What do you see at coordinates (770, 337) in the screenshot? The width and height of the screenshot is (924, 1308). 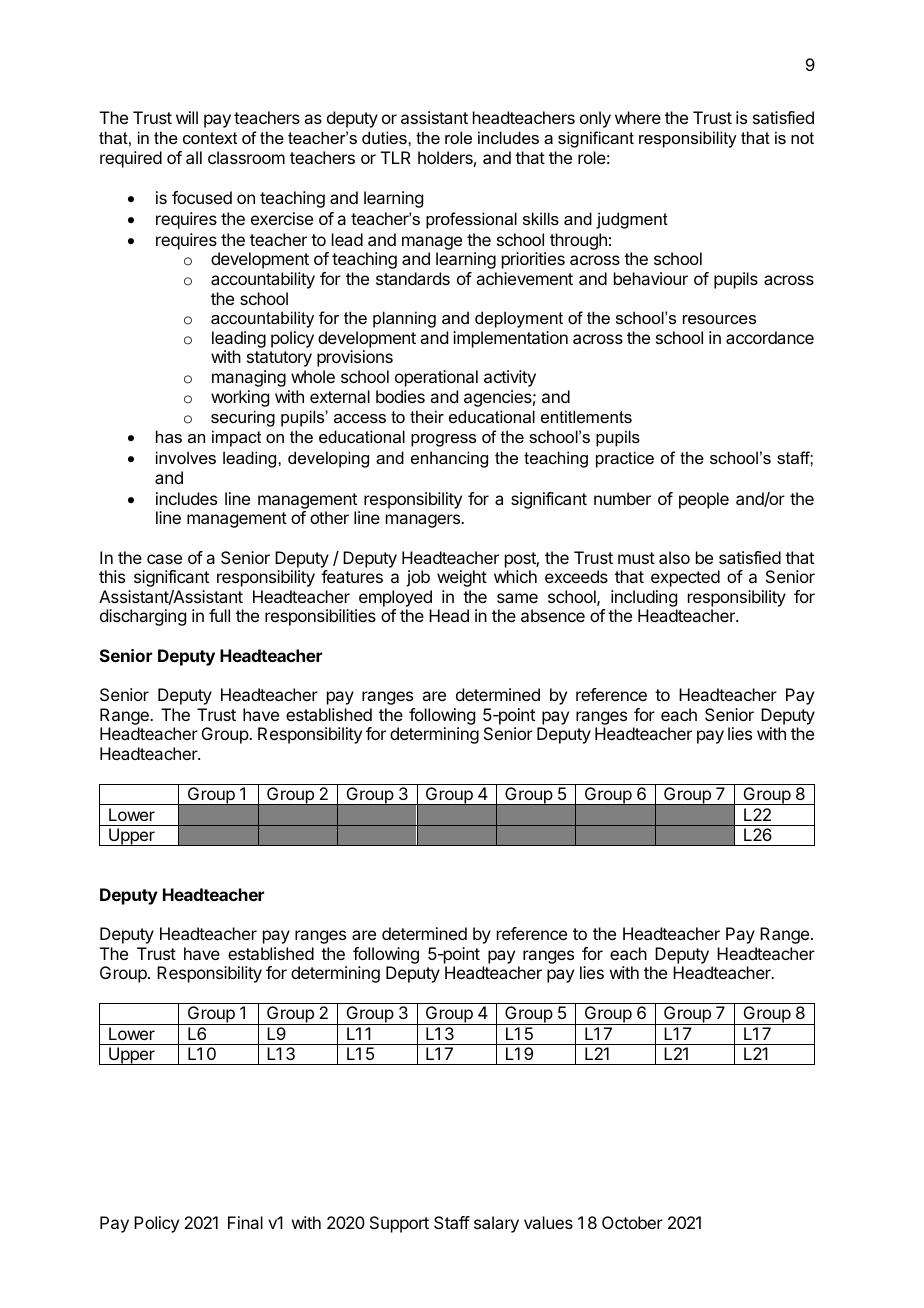 I see `accordance` at bounding box center [770, 337].
